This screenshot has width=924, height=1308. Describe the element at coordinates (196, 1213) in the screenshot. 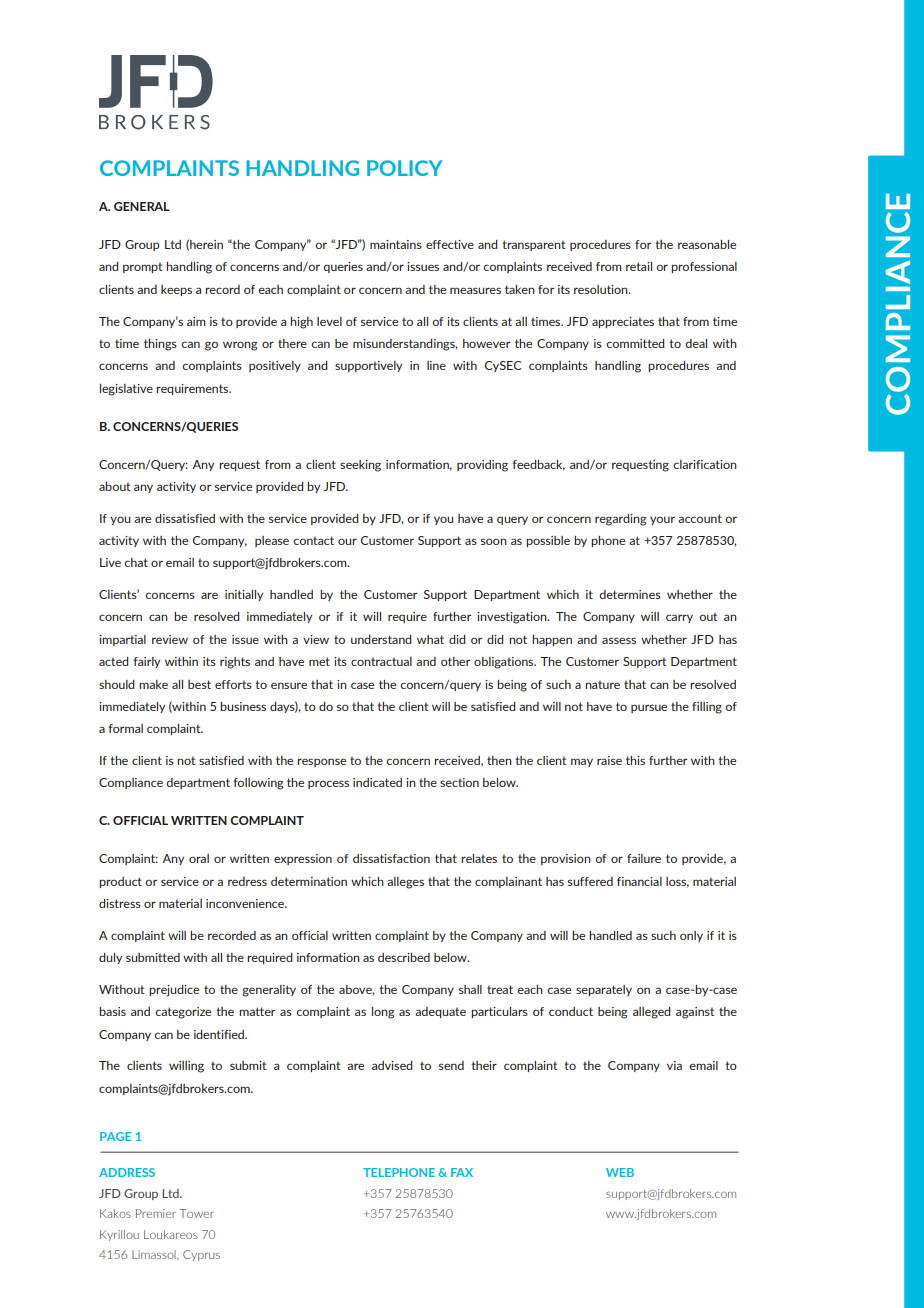

I see `Tower` at that location.
